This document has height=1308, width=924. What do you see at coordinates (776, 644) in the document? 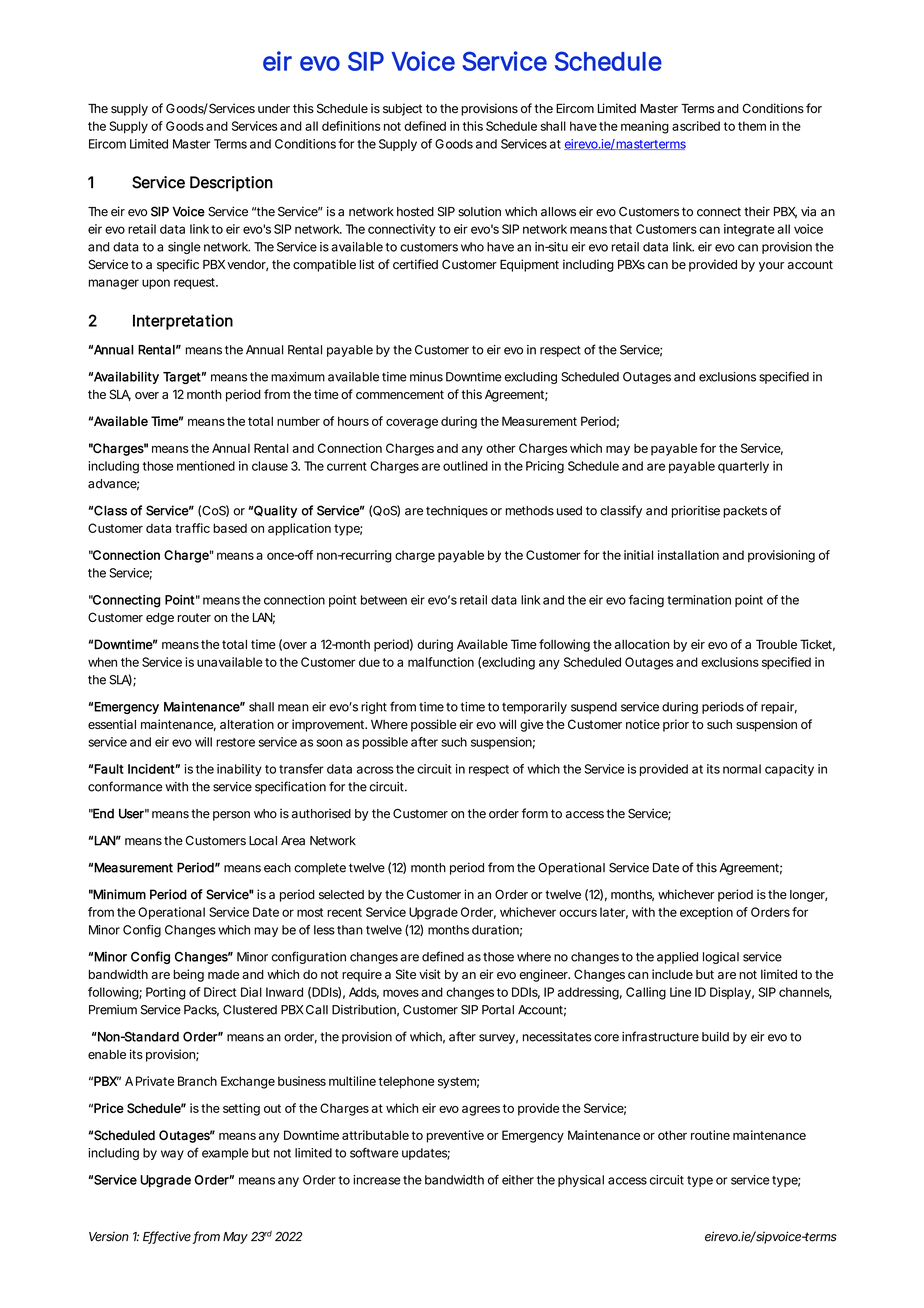
I see `Trouble` at bounding box center [776, 644].
